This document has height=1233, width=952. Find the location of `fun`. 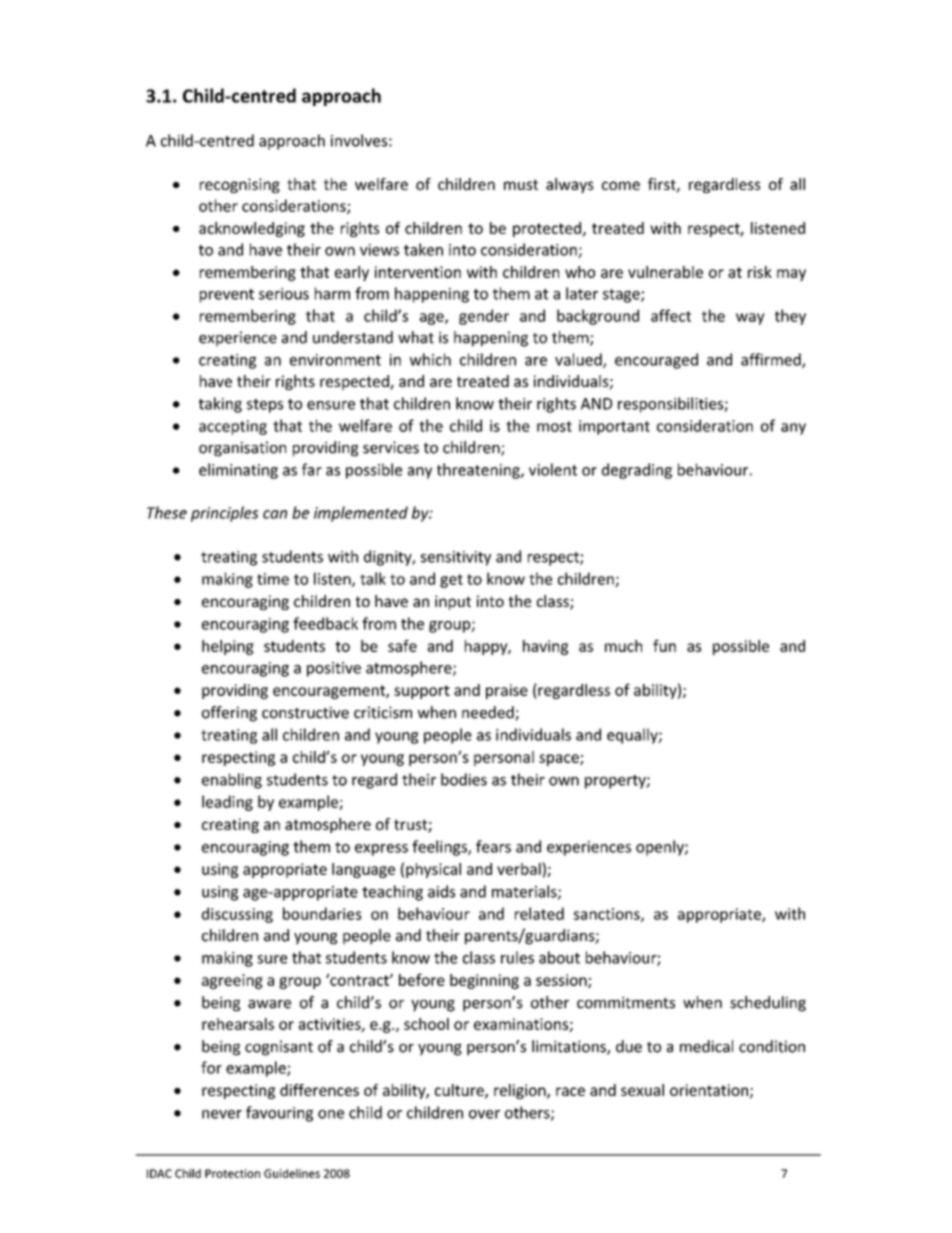

fun is located at coordinates (664, 645).
